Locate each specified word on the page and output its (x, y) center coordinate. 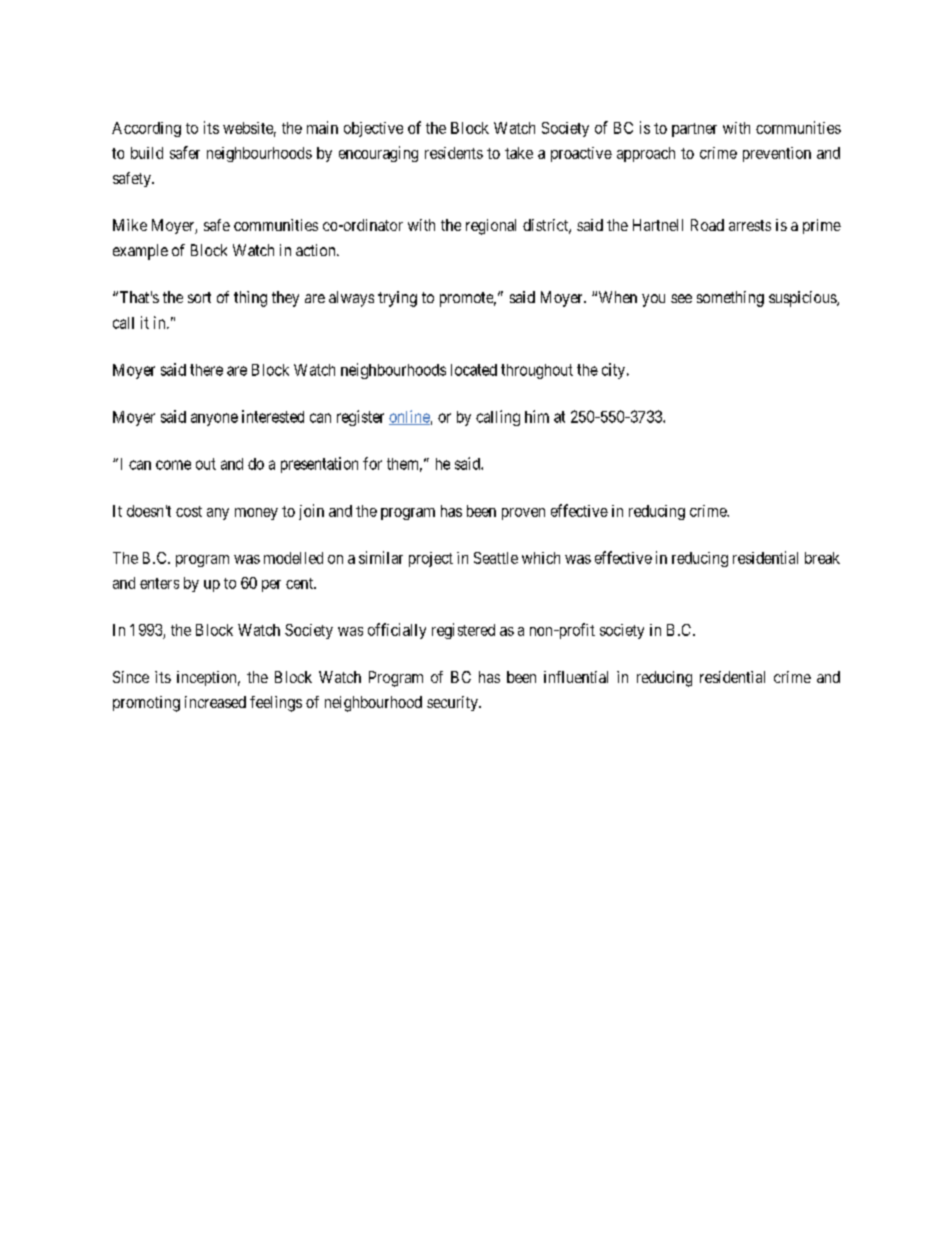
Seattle (496, 558)
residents (454, 153)
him (537, 416)
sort (199, 297)
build (147, 153)
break (822, 558)
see (681, 298)
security (453, 703)
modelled (293, 558)
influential (576, 677)
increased (215, 702)
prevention (777, 154)
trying (397, 299)
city (615, 371)
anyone (214, 419)
